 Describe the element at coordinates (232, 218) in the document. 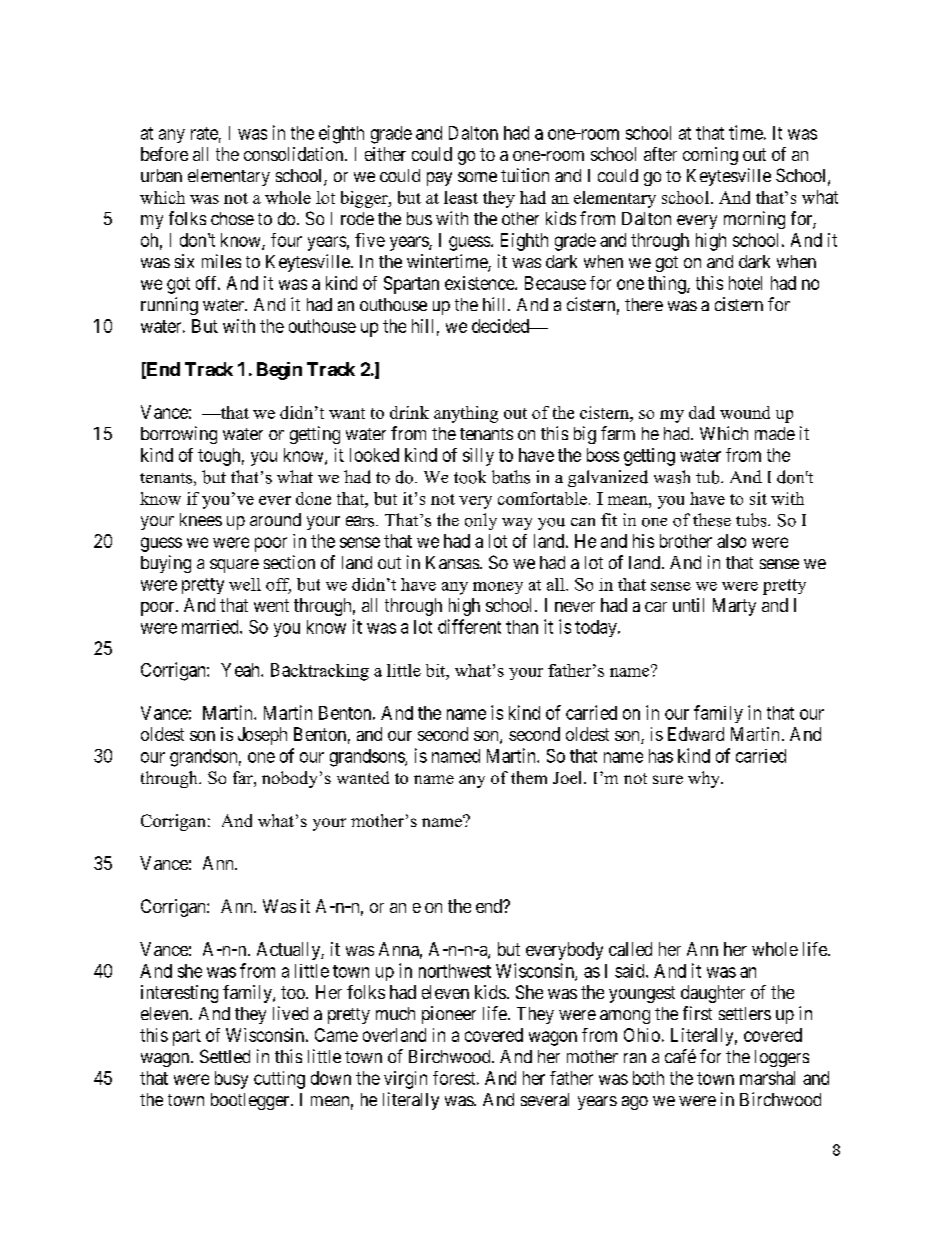

I see `chose` at that location.
